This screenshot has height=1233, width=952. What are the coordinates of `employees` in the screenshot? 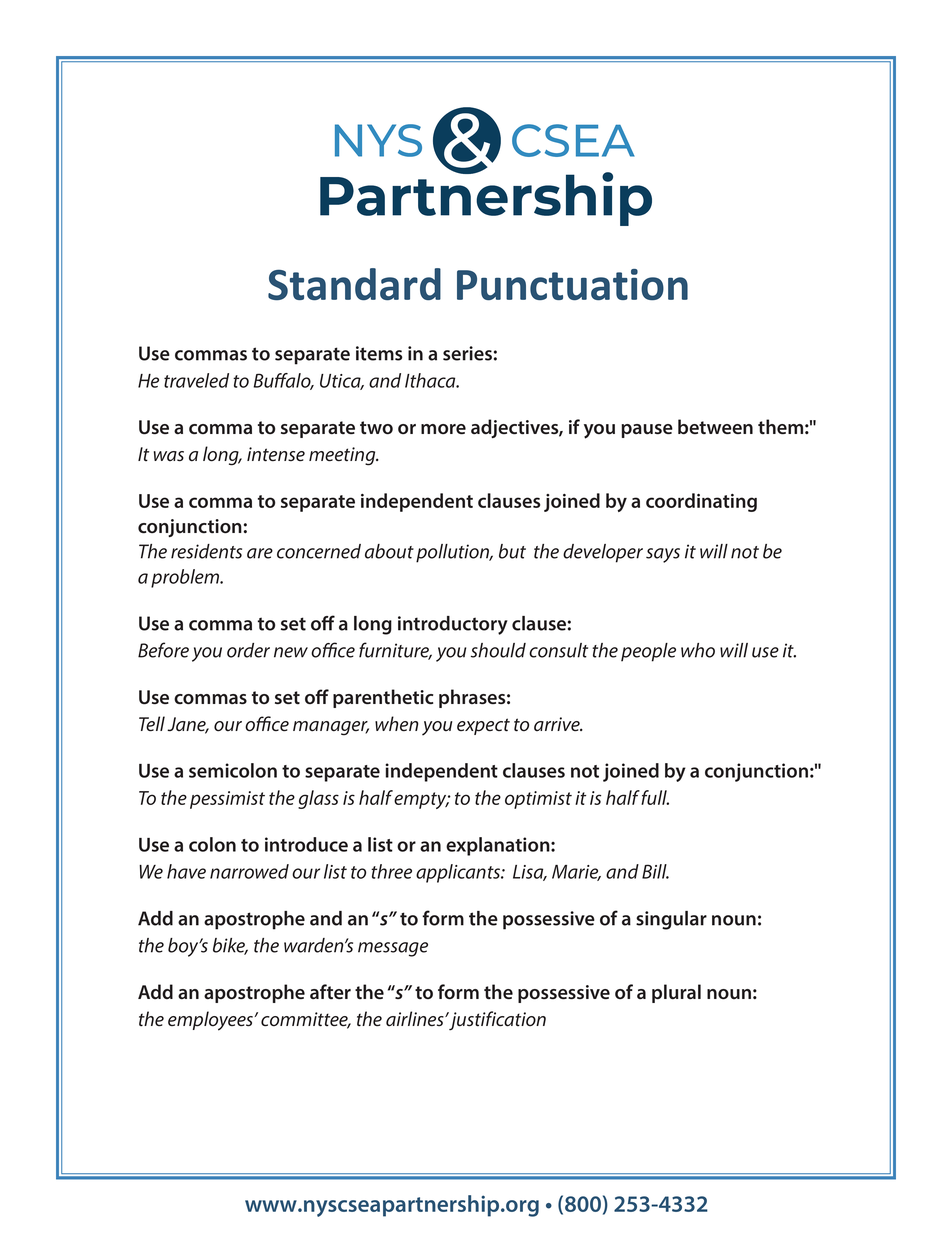 It's located at (212, 1021).
